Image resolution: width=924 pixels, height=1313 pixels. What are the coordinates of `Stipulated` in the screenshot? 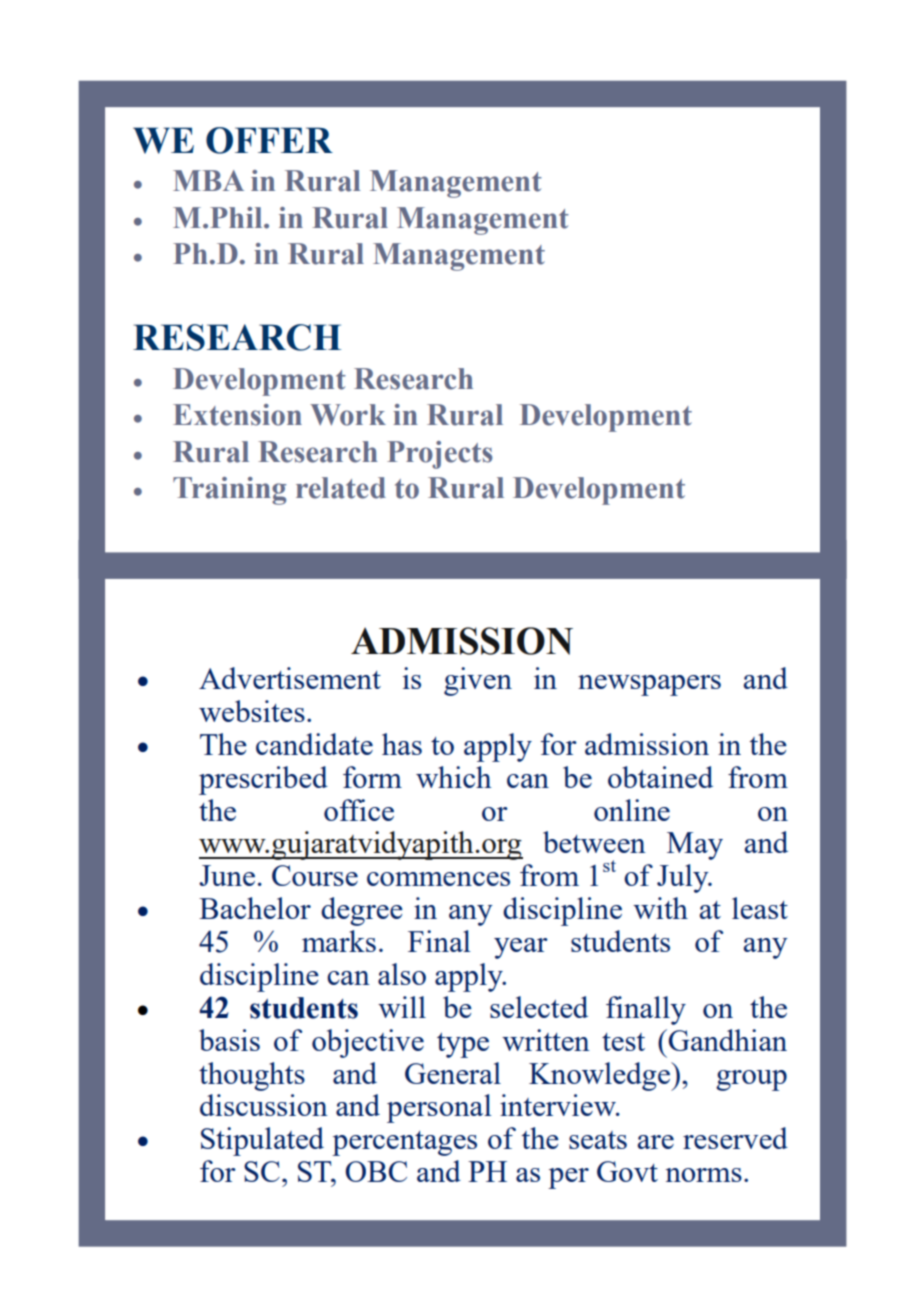 It's located at (262, 1141).
